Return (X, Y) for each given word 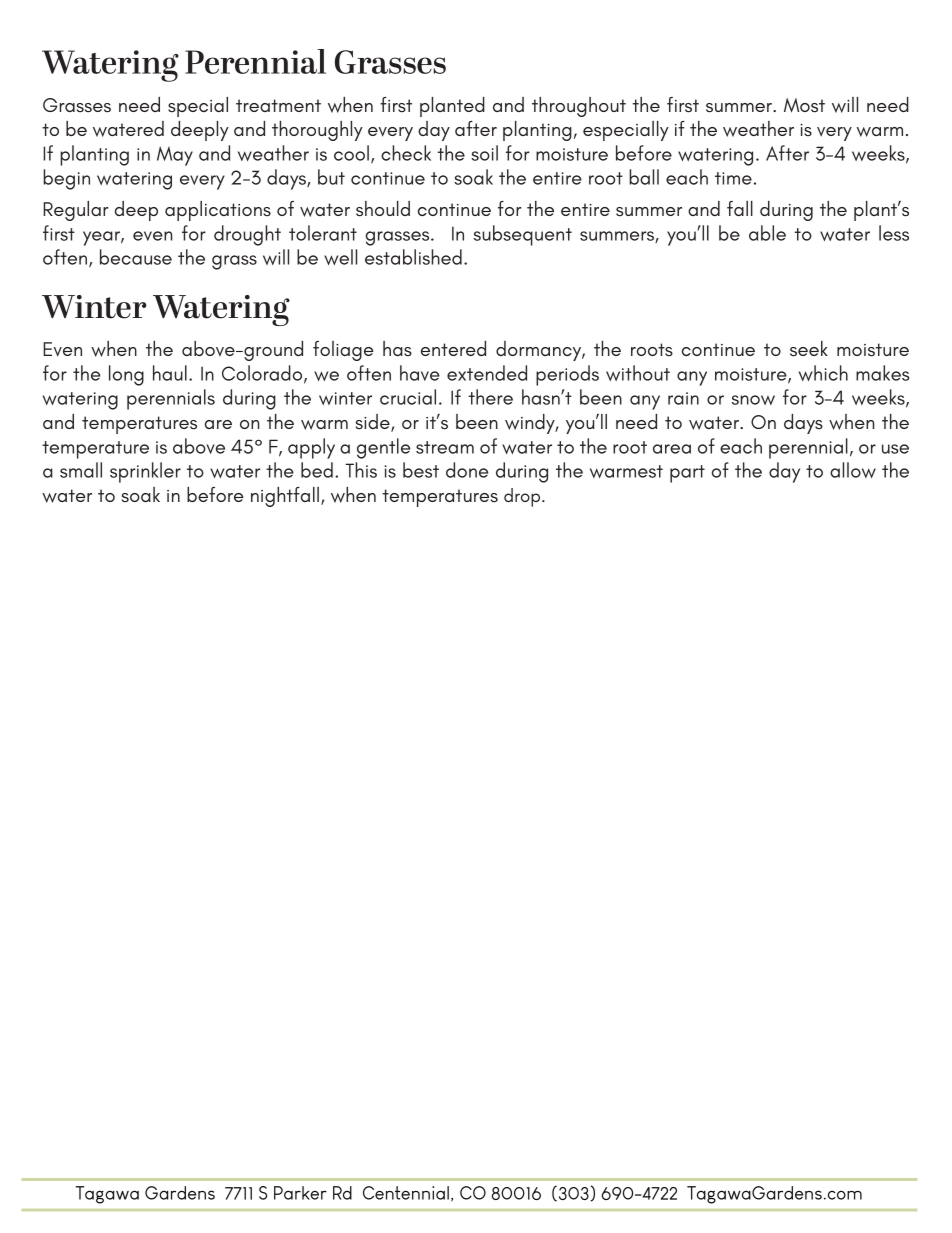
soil (484, 153)
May (175, 156)
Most (804, 105)
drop (523, 497)
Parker (300, 1193)
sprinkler (145, 472)
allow (853, 470)
